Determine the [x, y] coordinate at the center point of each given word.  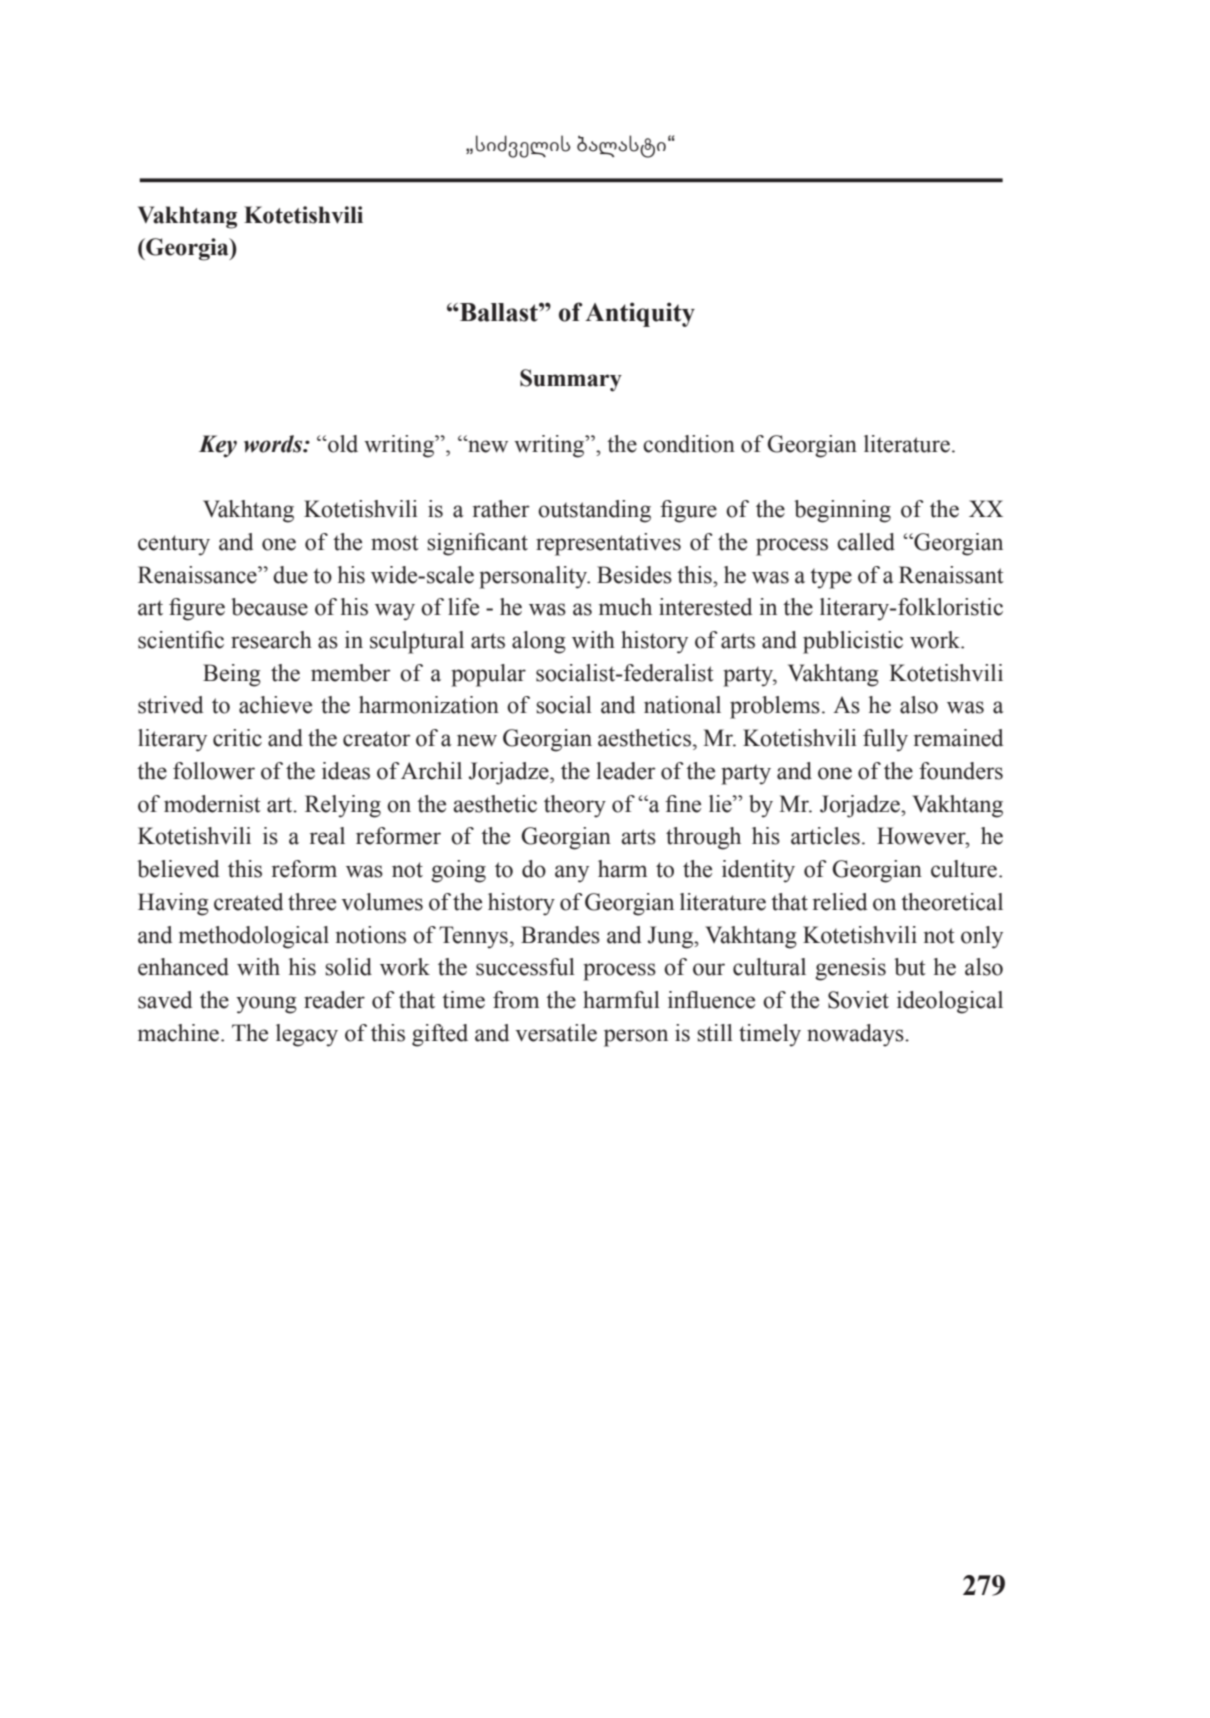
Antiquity [640, 314]
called [866, 542]
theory [575, 806]
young [266, 1005]
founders [961, 771]
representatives [608, 544]
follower [214, 771]
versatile [556, 1033]
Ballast [499, 312]
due [290, 575]
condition [689, 444]
